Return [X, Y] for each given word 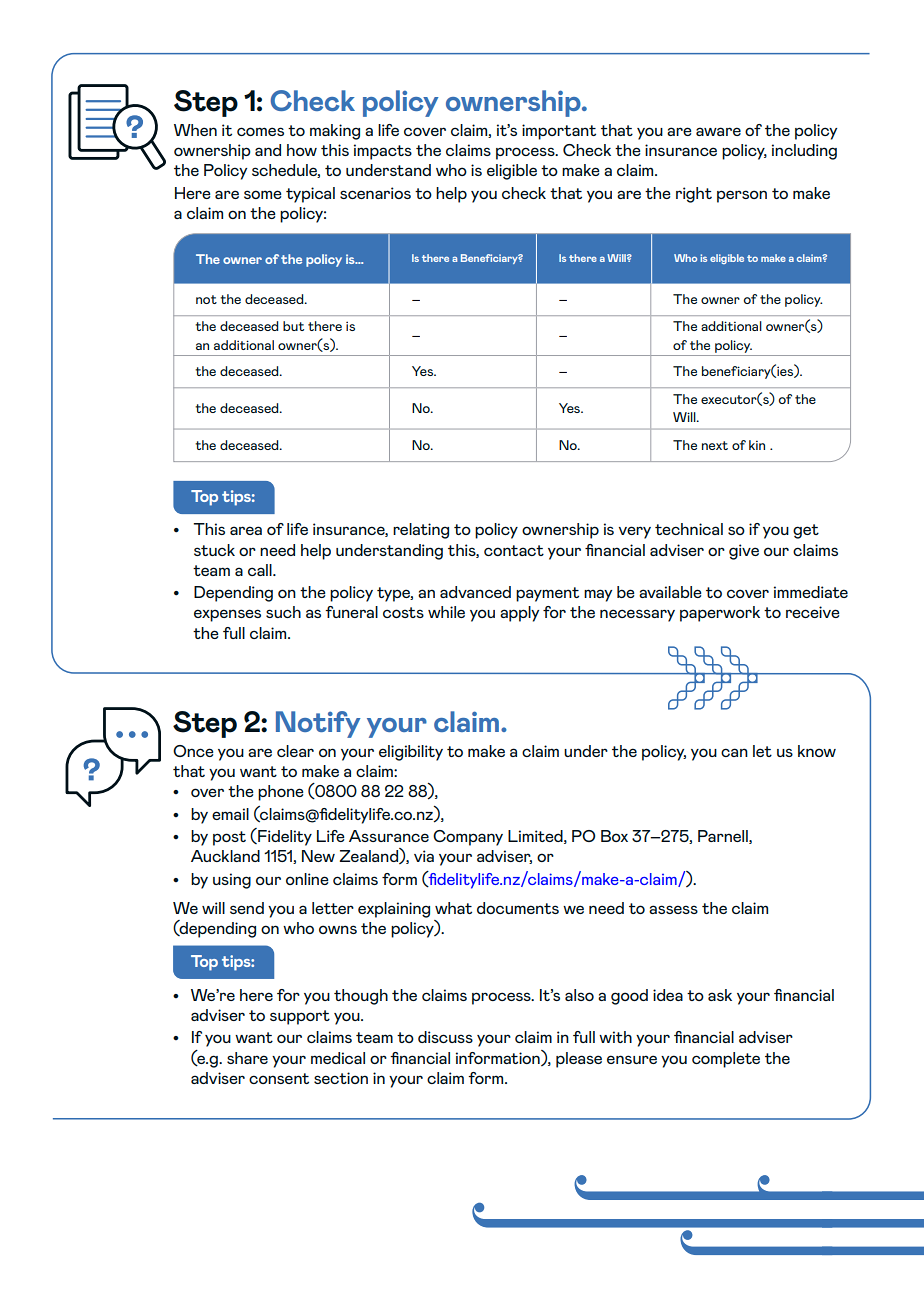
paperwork [720, 614]
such [283, 612]
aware [718, 131]
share [247, 1058]
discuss [445, 1037]
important [559, 132]
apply [519, 614]
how [302, 150]
